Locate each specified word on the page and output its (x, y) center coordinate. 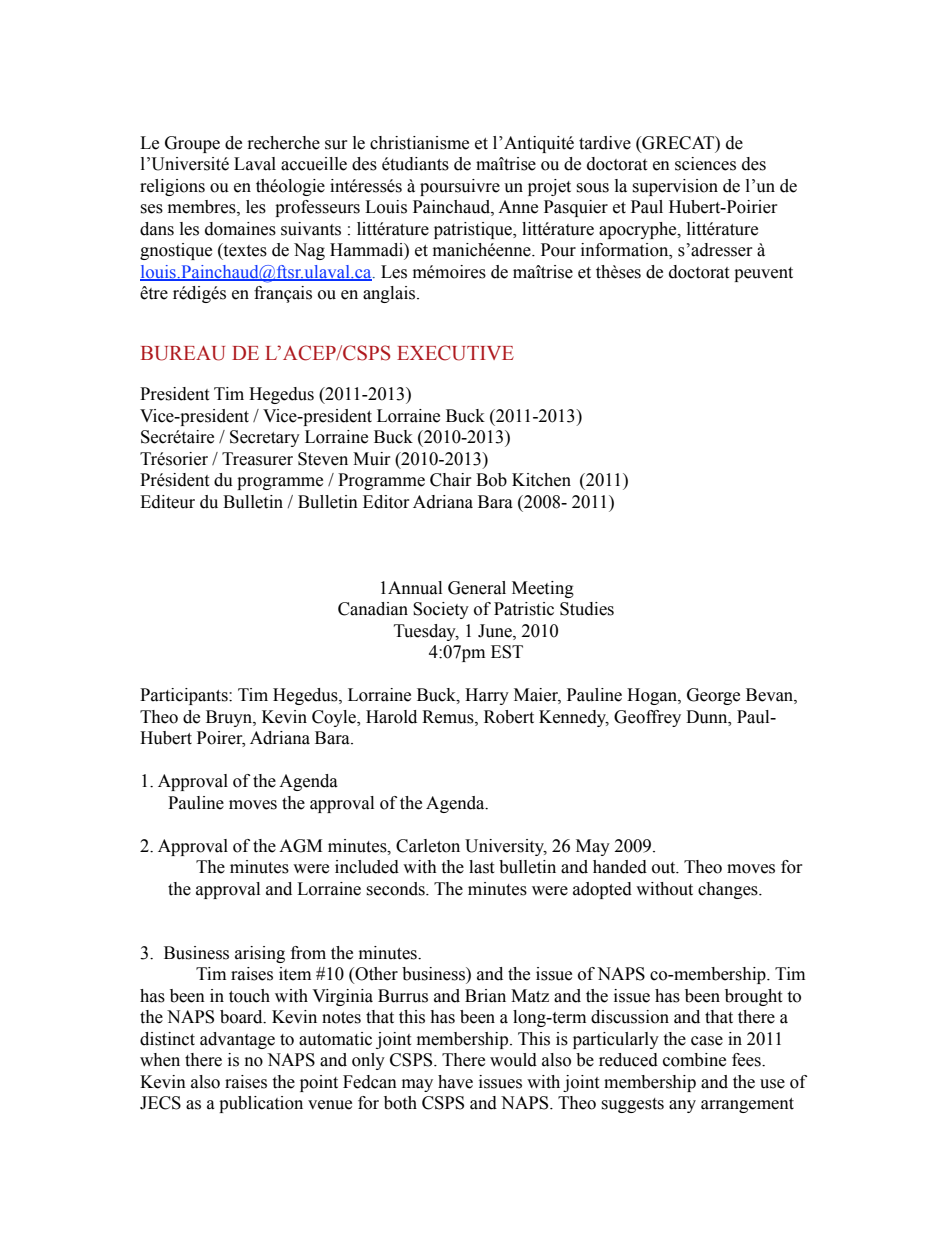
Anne (518, 207)
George (713, 696)
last (481, 867)
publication (261, 1104)
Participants (185, 696)
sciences (705, 164)
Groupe (192, 144)
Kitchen (541, 480)
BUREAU (183, 353)
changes (729, 890)
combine (694, 1060)
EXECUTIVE (455, 353)
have (455, 1082)
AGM (300, 846)
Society (441, 610)
